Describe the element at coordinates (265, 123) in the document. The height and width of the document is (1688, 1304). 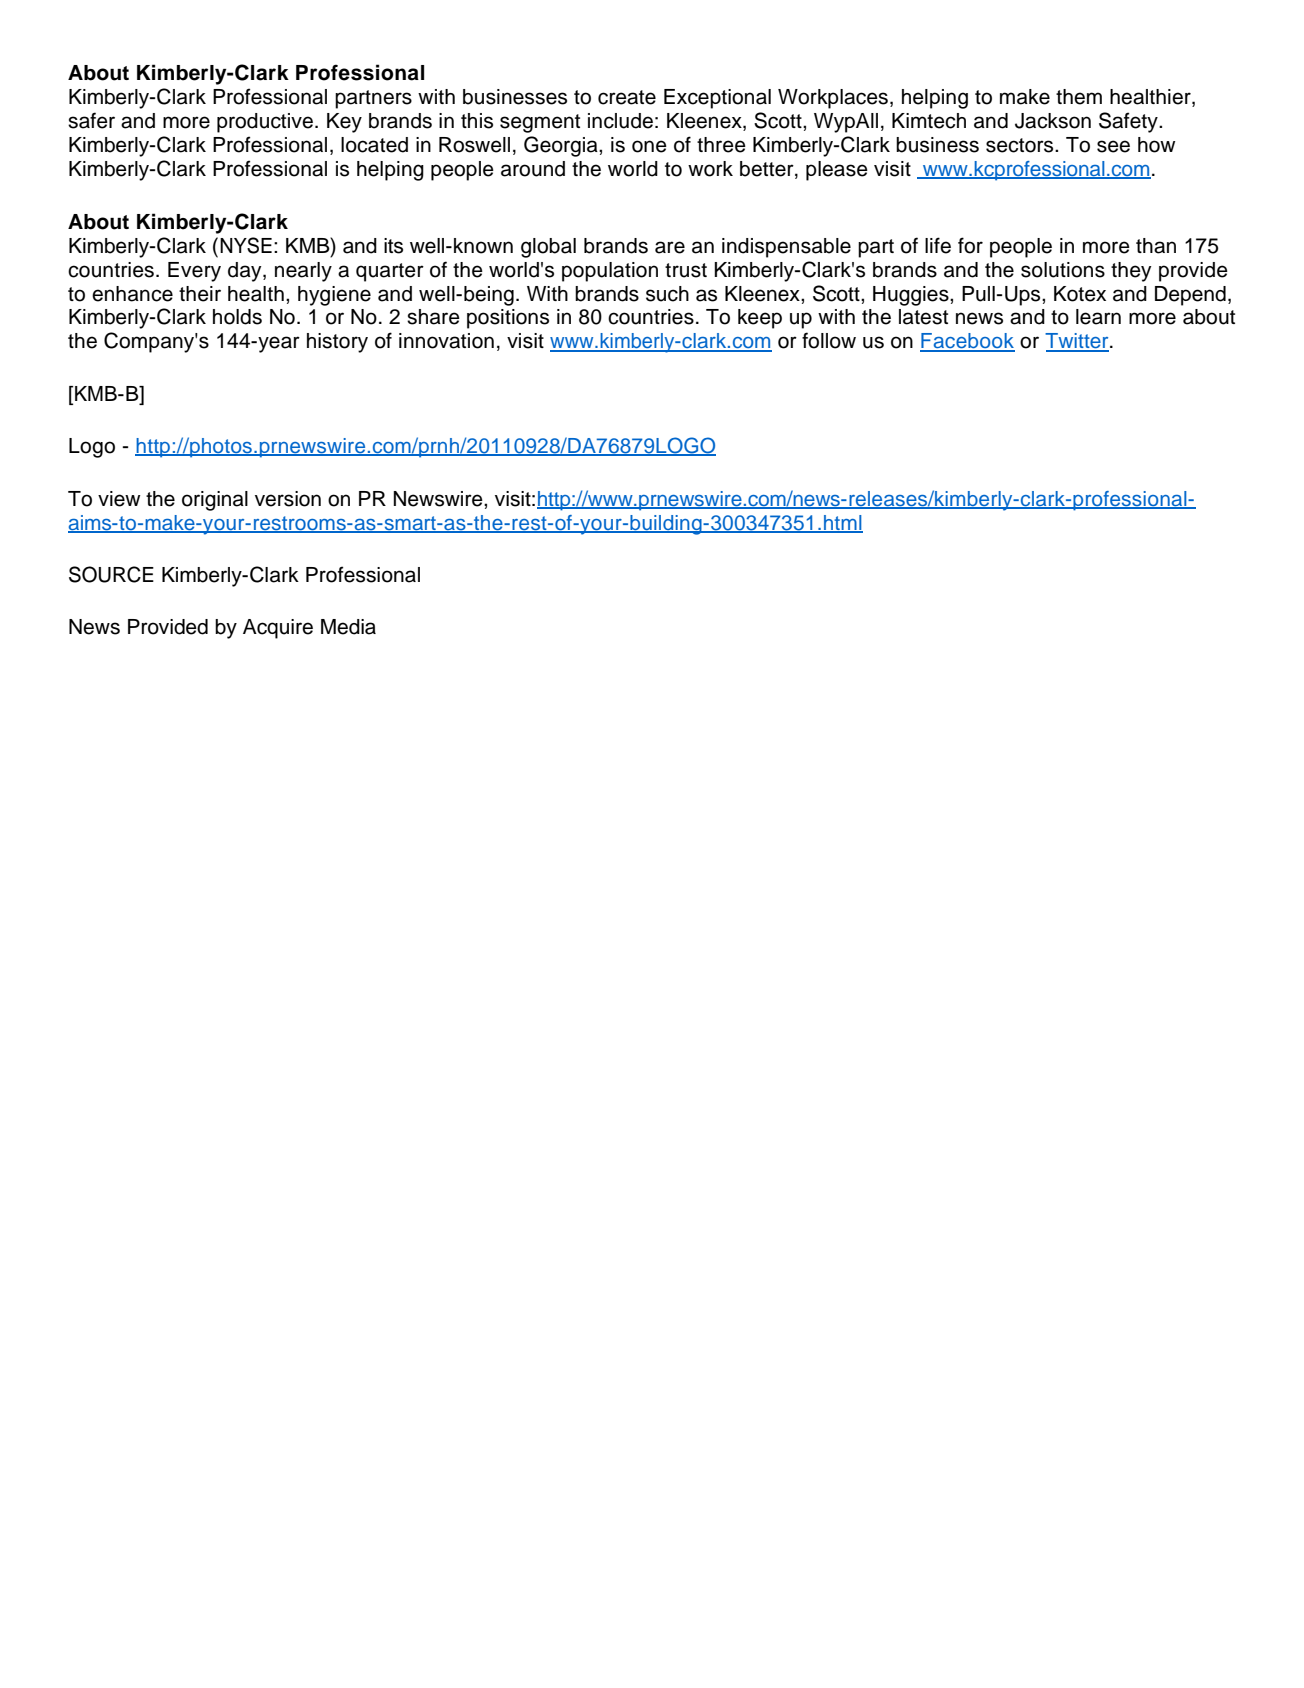
I see `productive` at that location.
